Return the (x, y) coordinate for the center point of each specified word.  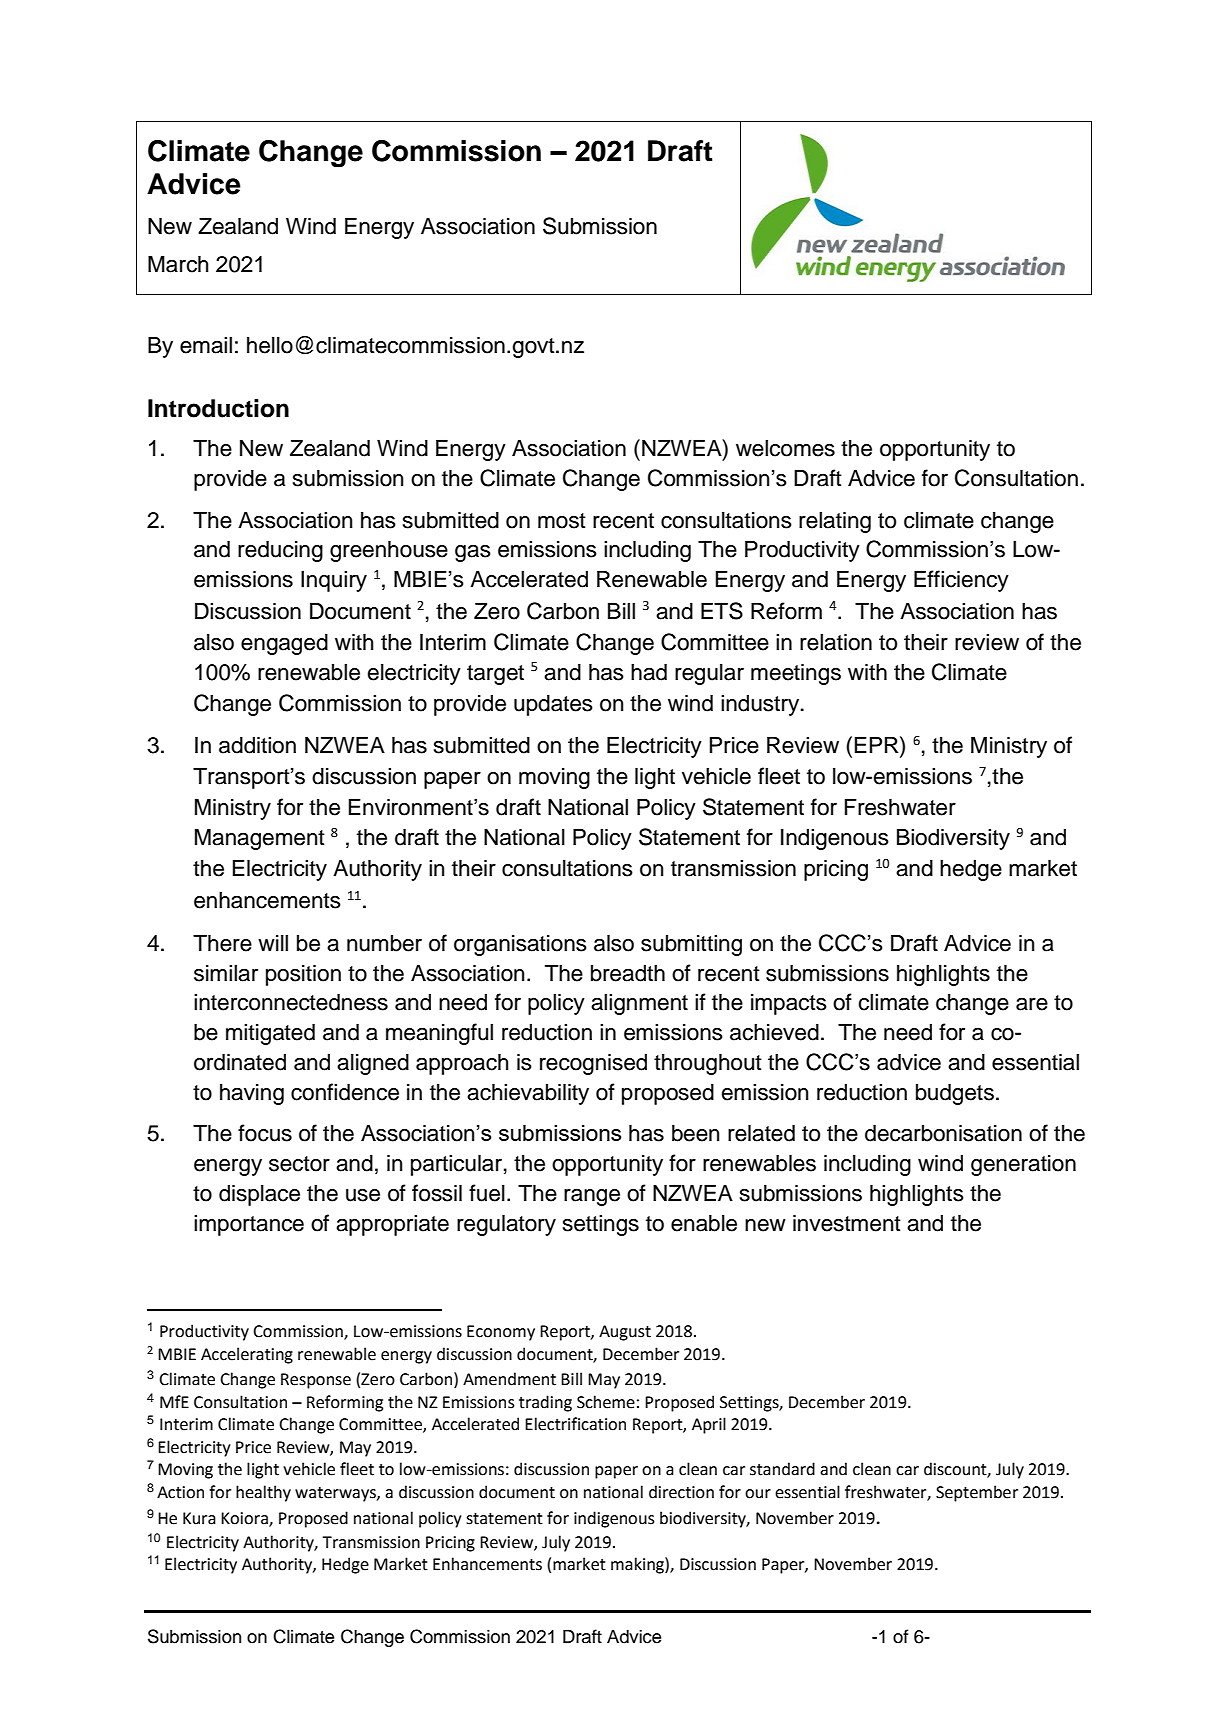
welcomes (785, 448)
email (206, 345)
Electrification (575, 1424)
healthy (263, 1493)
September (977, 1493)
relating (835, 522)
